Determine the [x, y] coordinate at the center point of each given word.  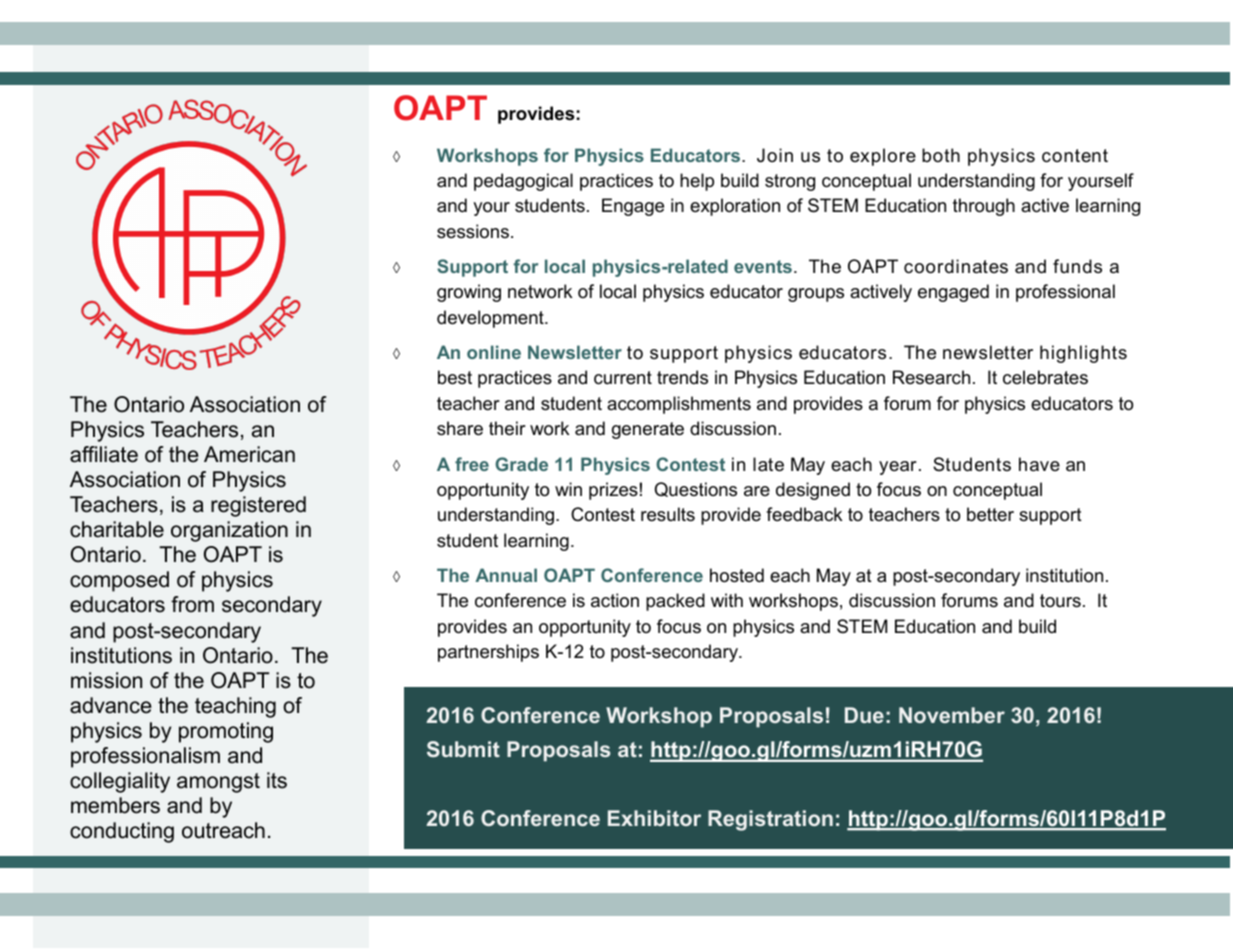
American [249, 454]
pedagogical [523, 182]
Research [931, 377]
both [941, 155]
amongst [218, 783]
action [615, 600]
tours [1060, 600]
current [623, 378]
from [192, 604]
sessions [473, 231]
